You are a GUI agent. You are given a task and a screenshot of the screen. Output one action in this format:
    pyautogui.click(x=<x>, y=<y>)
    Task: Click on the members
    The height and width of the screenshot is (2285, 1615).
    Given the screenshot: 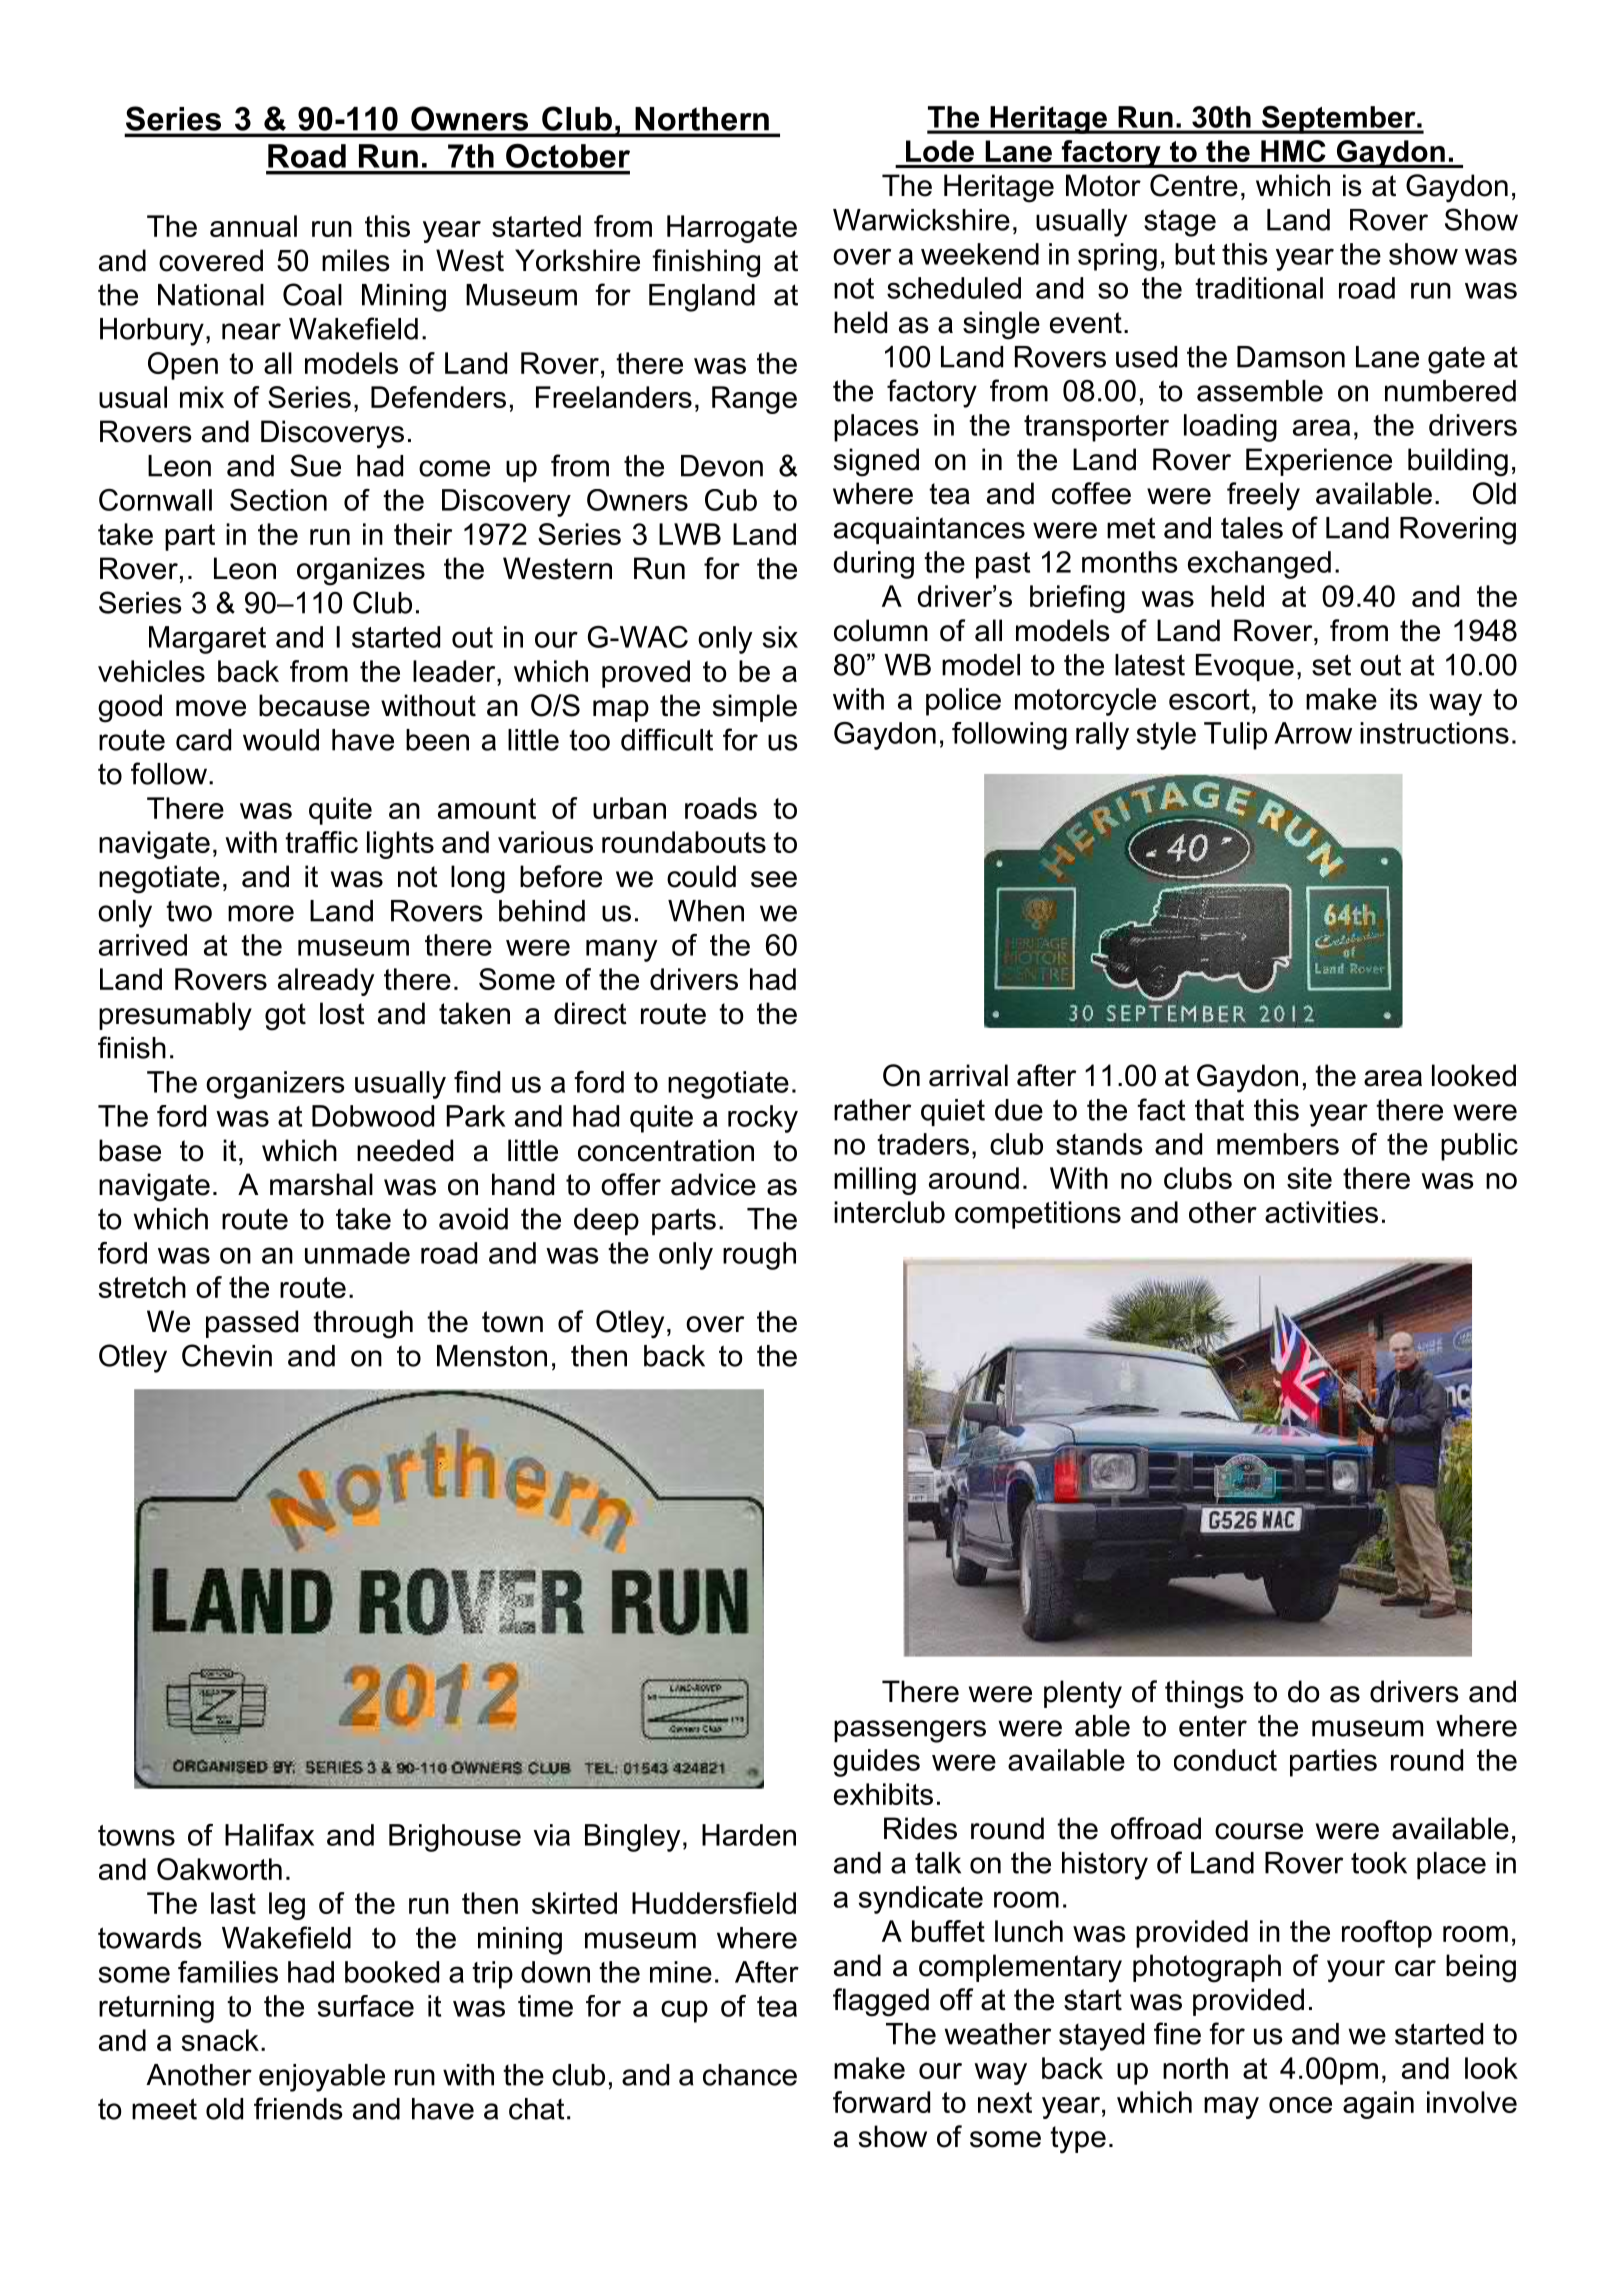 What is the action you would take?
    pyautogui.click(x=1278, y=1144)
